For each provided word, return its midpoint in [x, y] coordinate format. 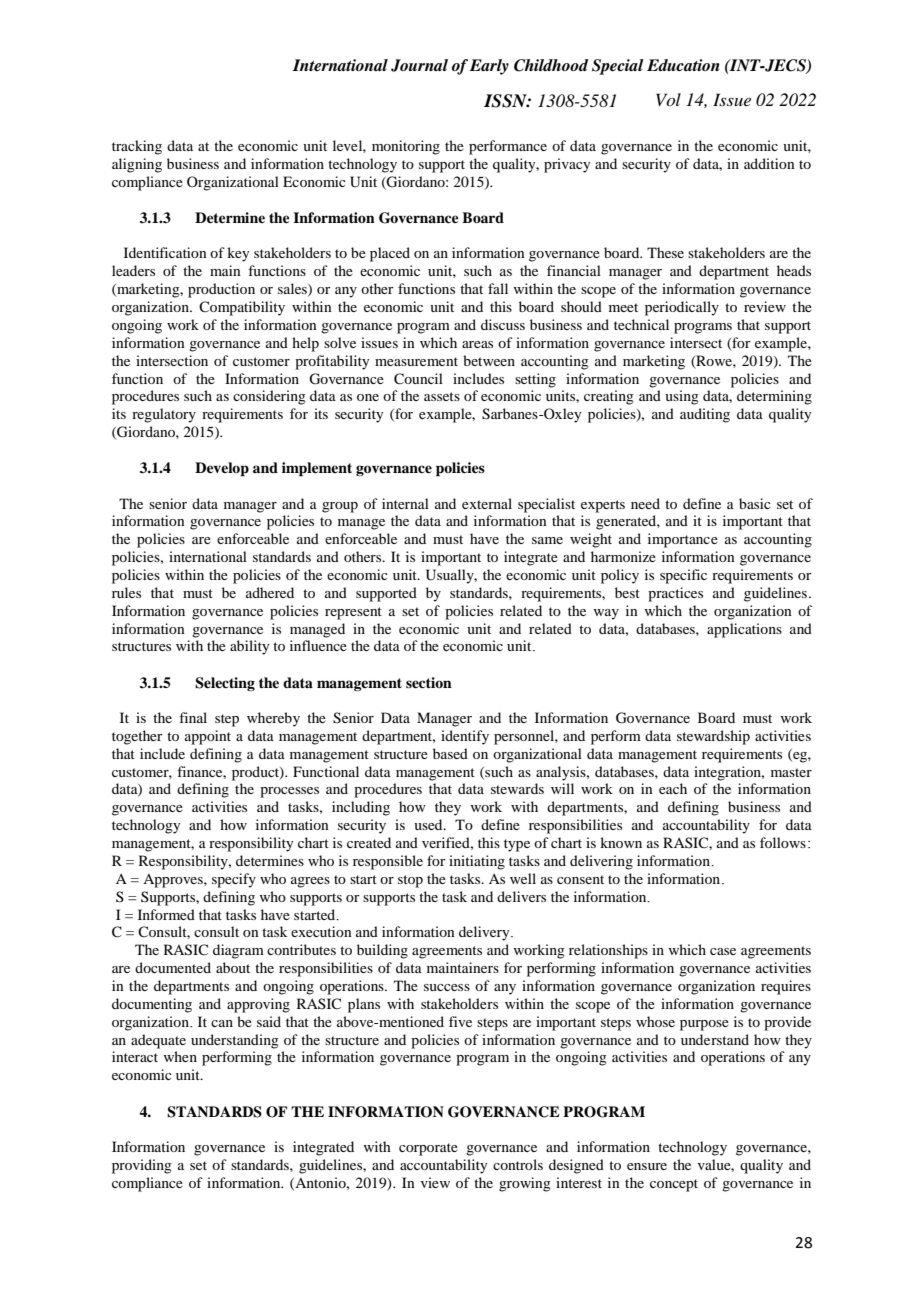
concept [674, 1185]
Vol [668, 99]
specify [234, 880]
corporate [428, 1149]
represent [353, 613]
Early [489, 67]
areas [477, 344]
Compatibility [242, 308]
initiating [477, 862]
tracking [137, 147]
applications [744, 630]
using [682, 397]
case [723, 951]
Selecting [225, 684]
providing [142, 1166]
